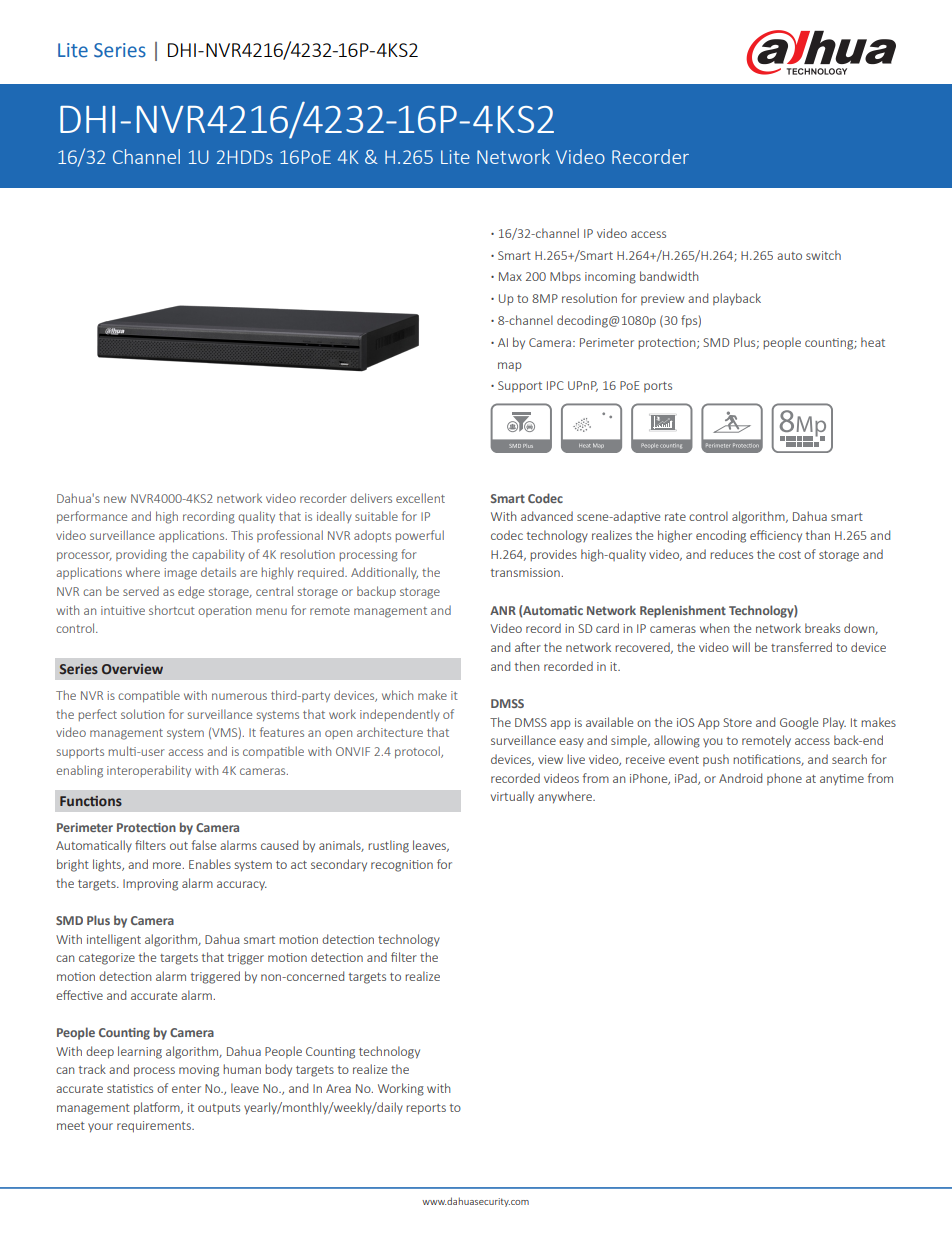 The height and width of the screenshot is (1233, 952). I want to click on Max, so click(510, 276).
